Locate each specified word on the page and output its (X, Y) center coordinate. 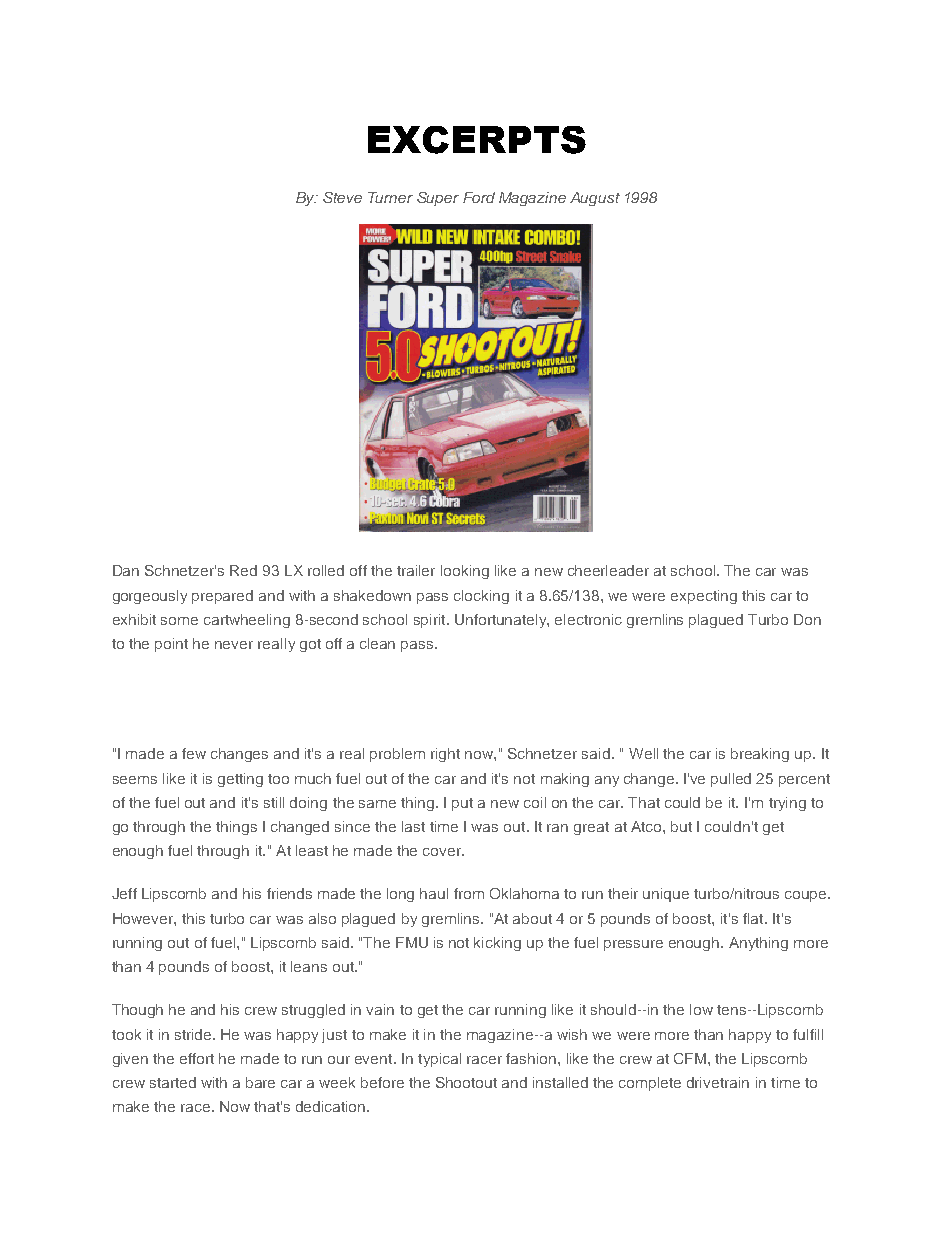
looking (465, 572)
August (595, 199)
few (194, 753)
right (445, 755)
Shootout (466, 1082)
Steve (342, 197)
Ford (479, 197)
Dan (126, 570)
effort (197, 1058)
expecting (704, 597)
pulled (731, 780)
